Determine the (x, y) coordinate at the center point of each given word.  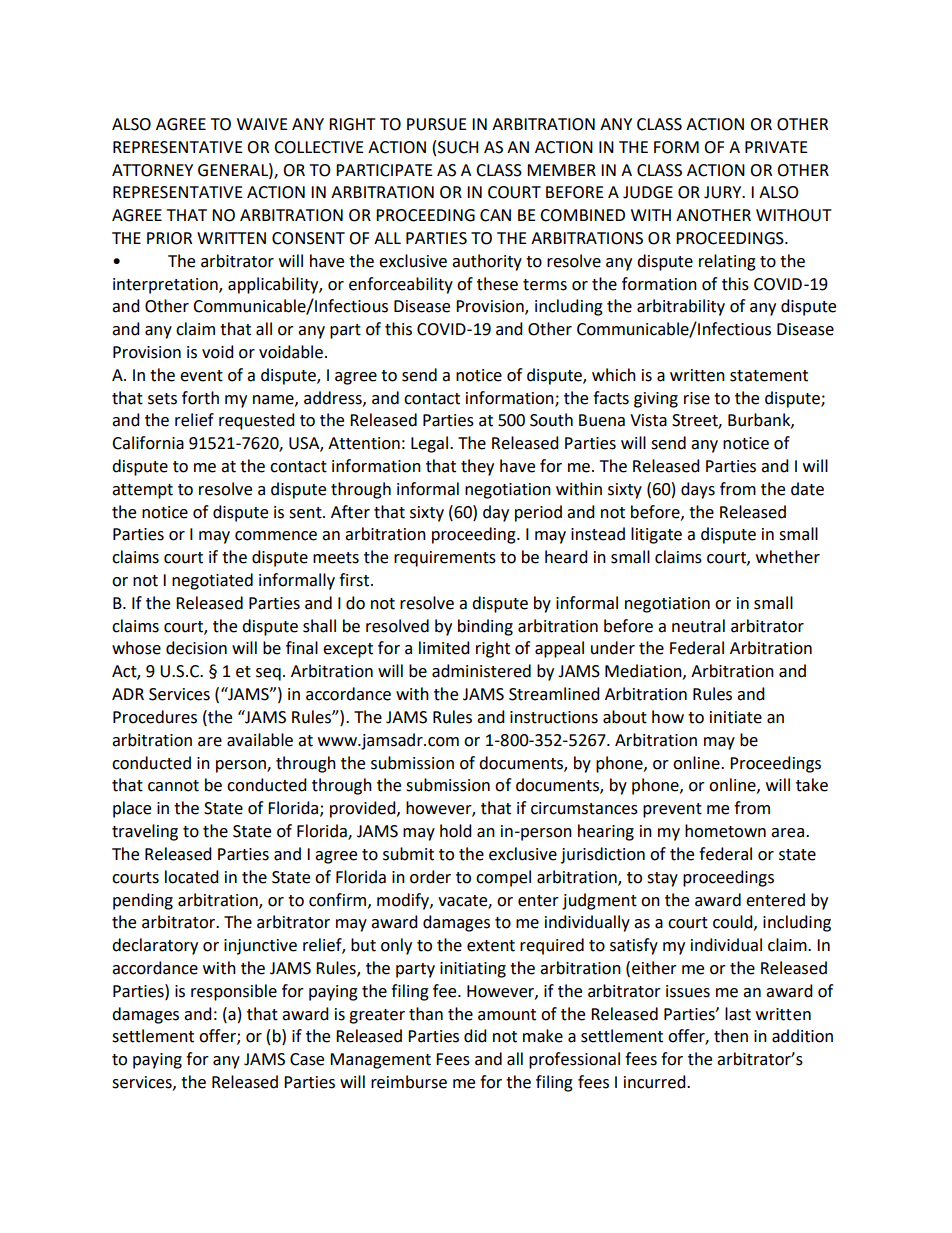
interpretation (166, 286)
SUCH (458, 147)
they (477, 467)
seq (268, 674)
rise (697, 398)
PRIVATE (776, 147)
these (497, 284)
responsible (234, 992)
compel (503, 878)
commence (276, 536)
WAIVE (262, 124)
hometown (725, 831)
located (192, 877)
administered (481, 671)
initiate (736, 717)
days (698, 490)
